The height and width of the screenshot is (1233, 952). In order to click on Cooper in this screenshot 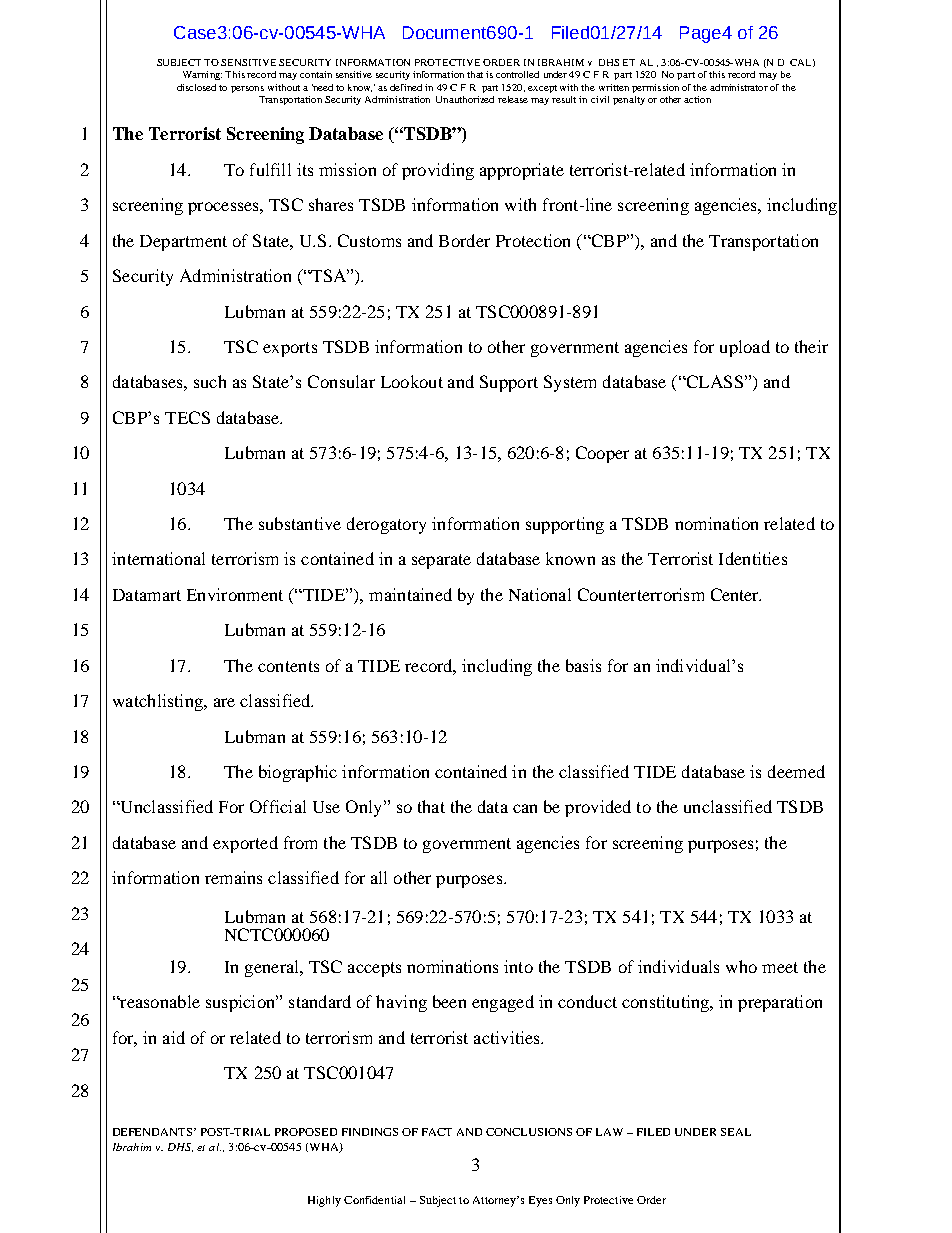, I will do `click(602, 454)`.
